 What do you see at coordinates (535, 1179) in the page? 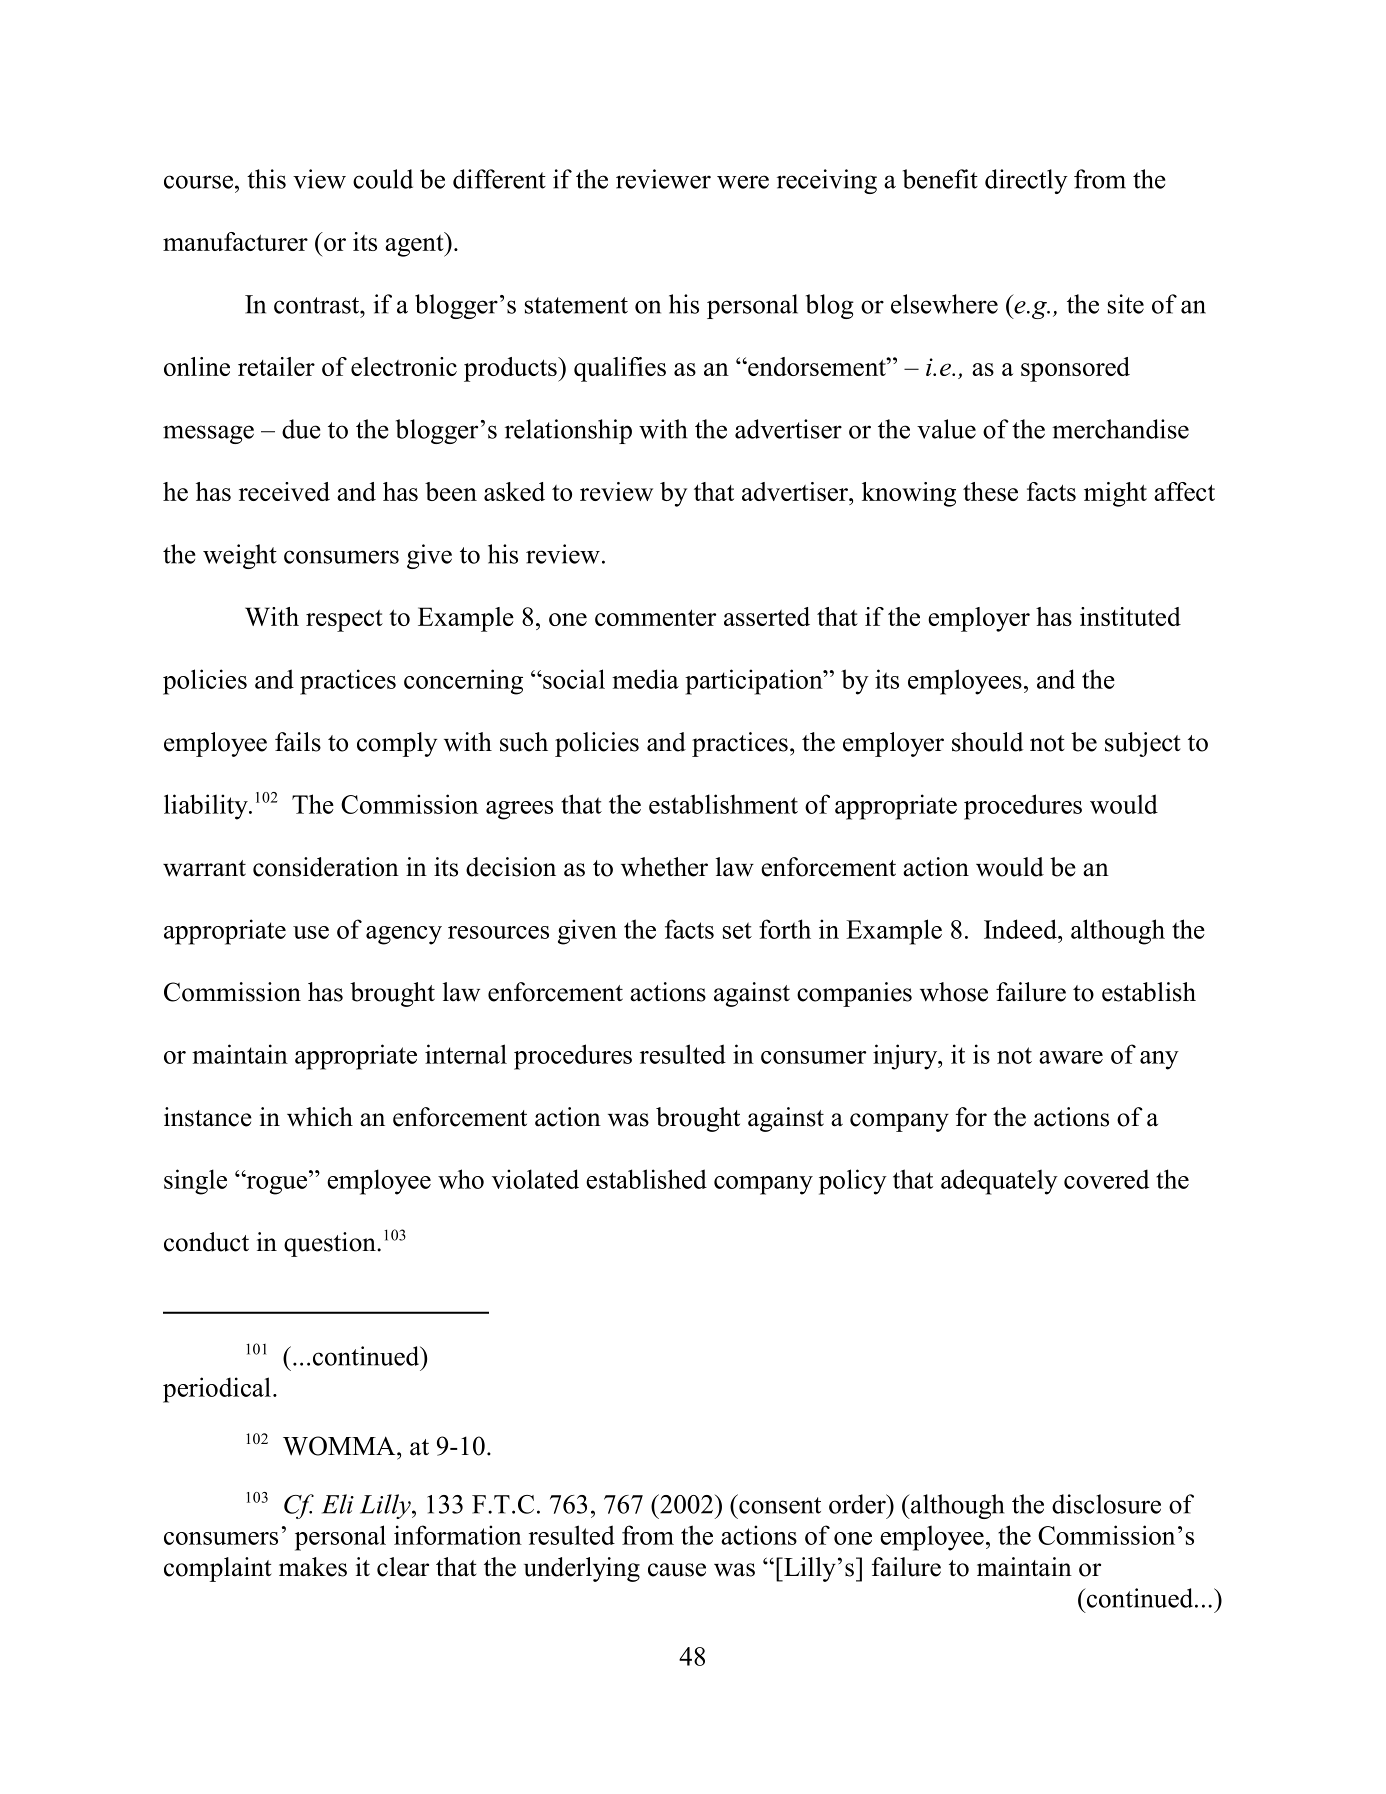
I see `violated` at bounding box center [535, 1179].
